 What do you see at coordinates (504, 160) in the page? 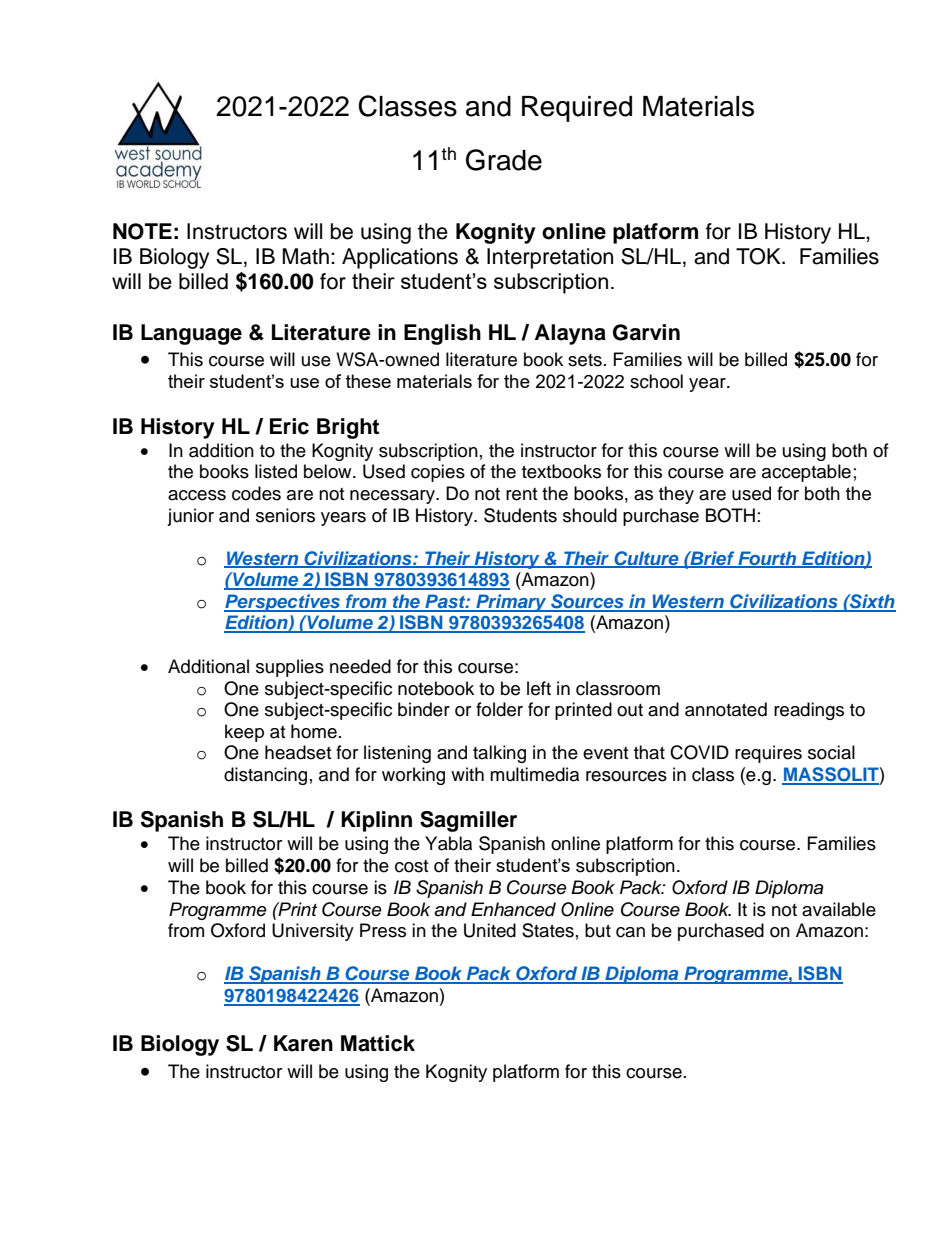
I see `Grade` at bounding box center [504, 160].
